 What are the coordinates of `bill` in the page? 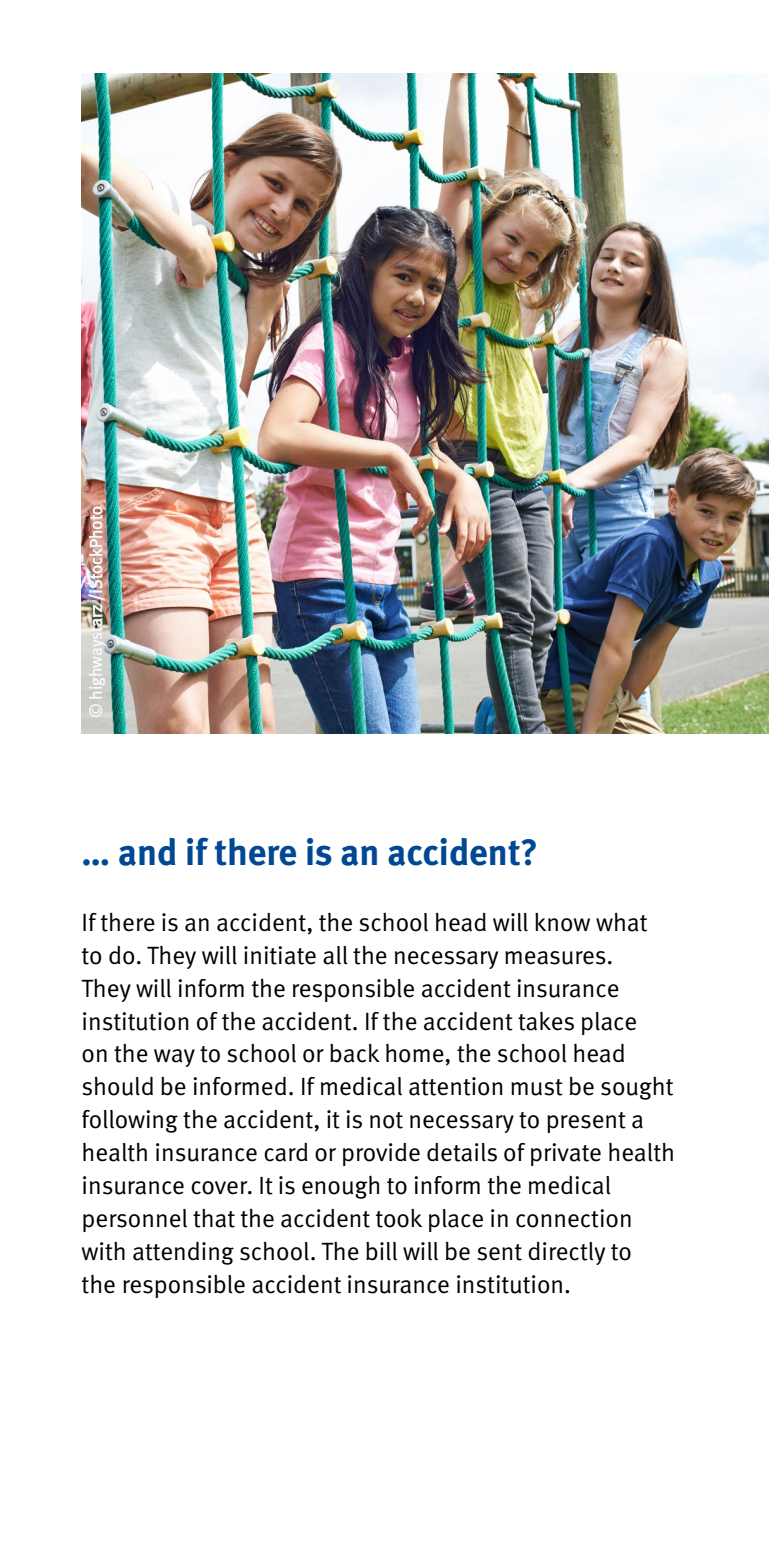 It's located at (381, 1251).
